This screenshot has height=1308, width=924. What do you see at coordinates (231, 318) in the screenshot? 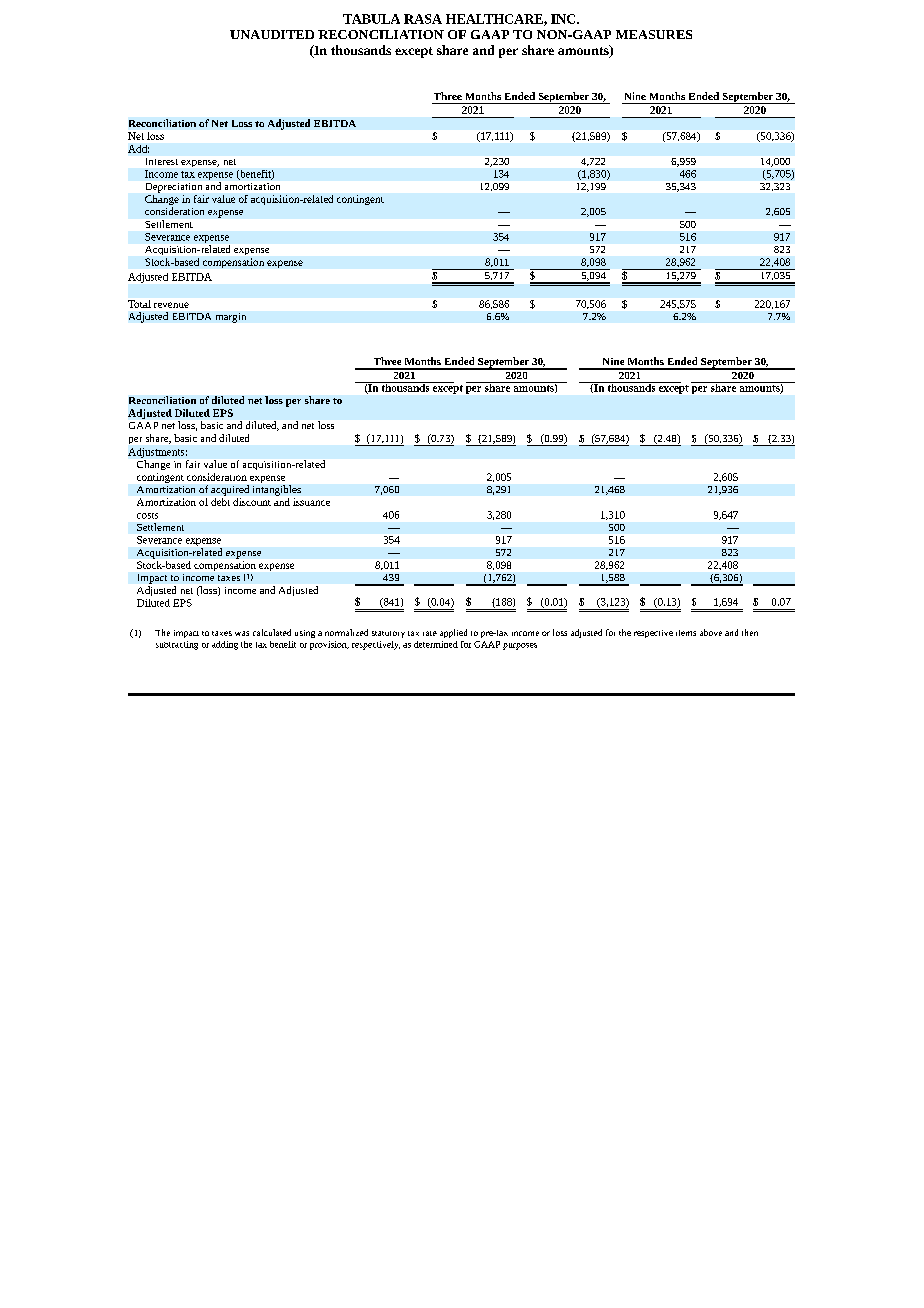
I see `margin` at bounding box center [231, 318].
